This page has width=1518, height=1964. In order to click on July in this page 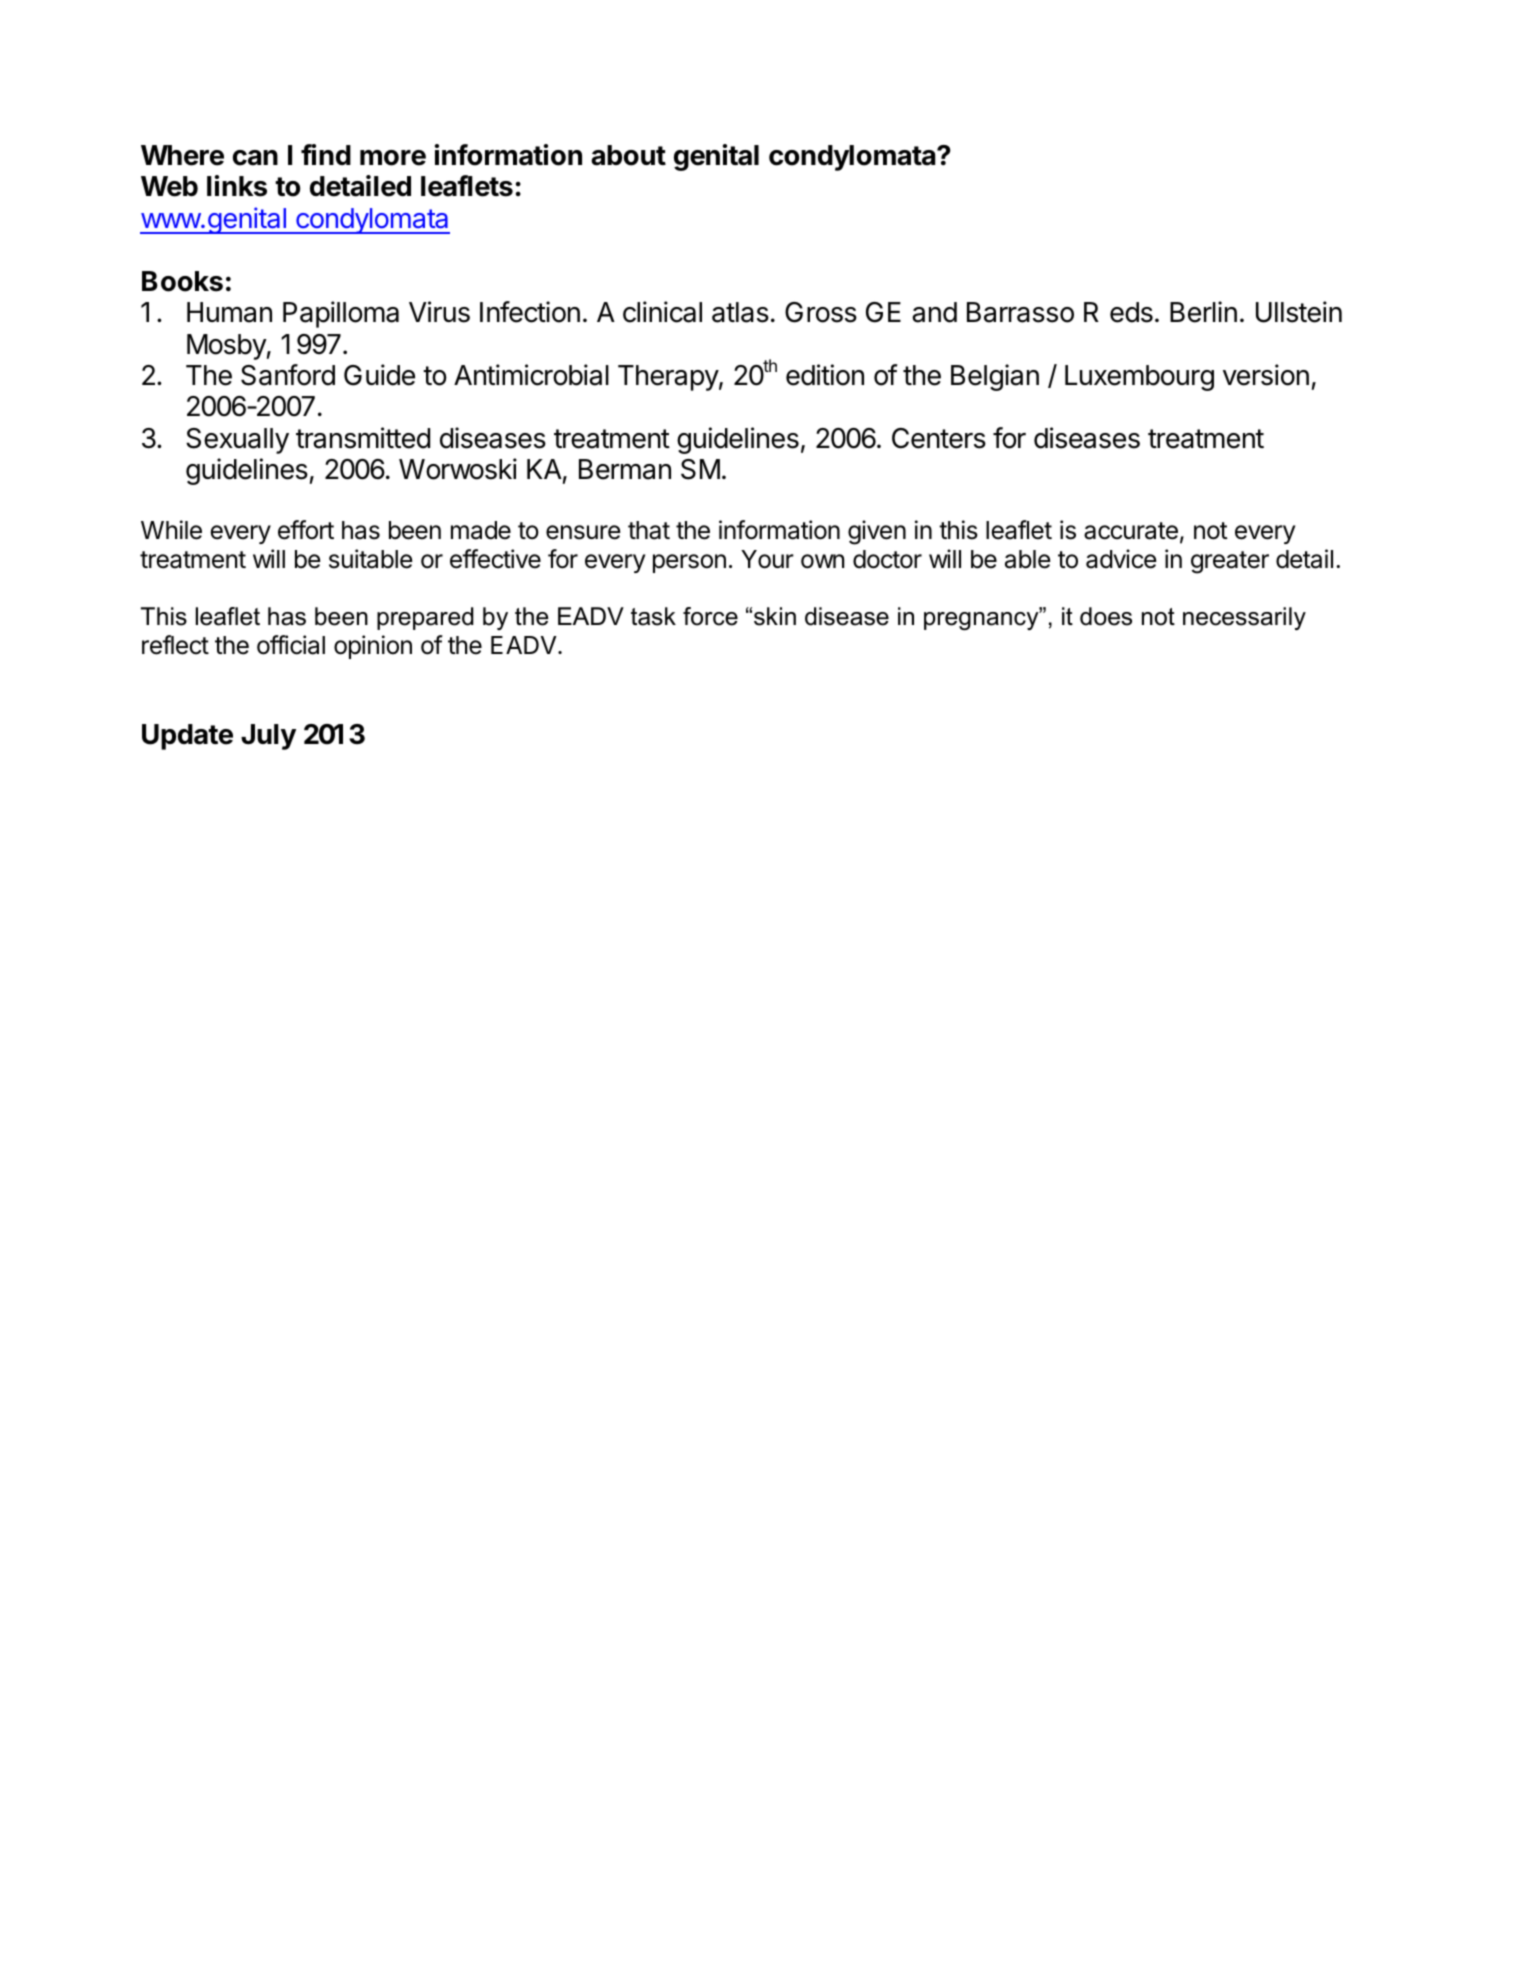, I will do `click(268, 737)`.
